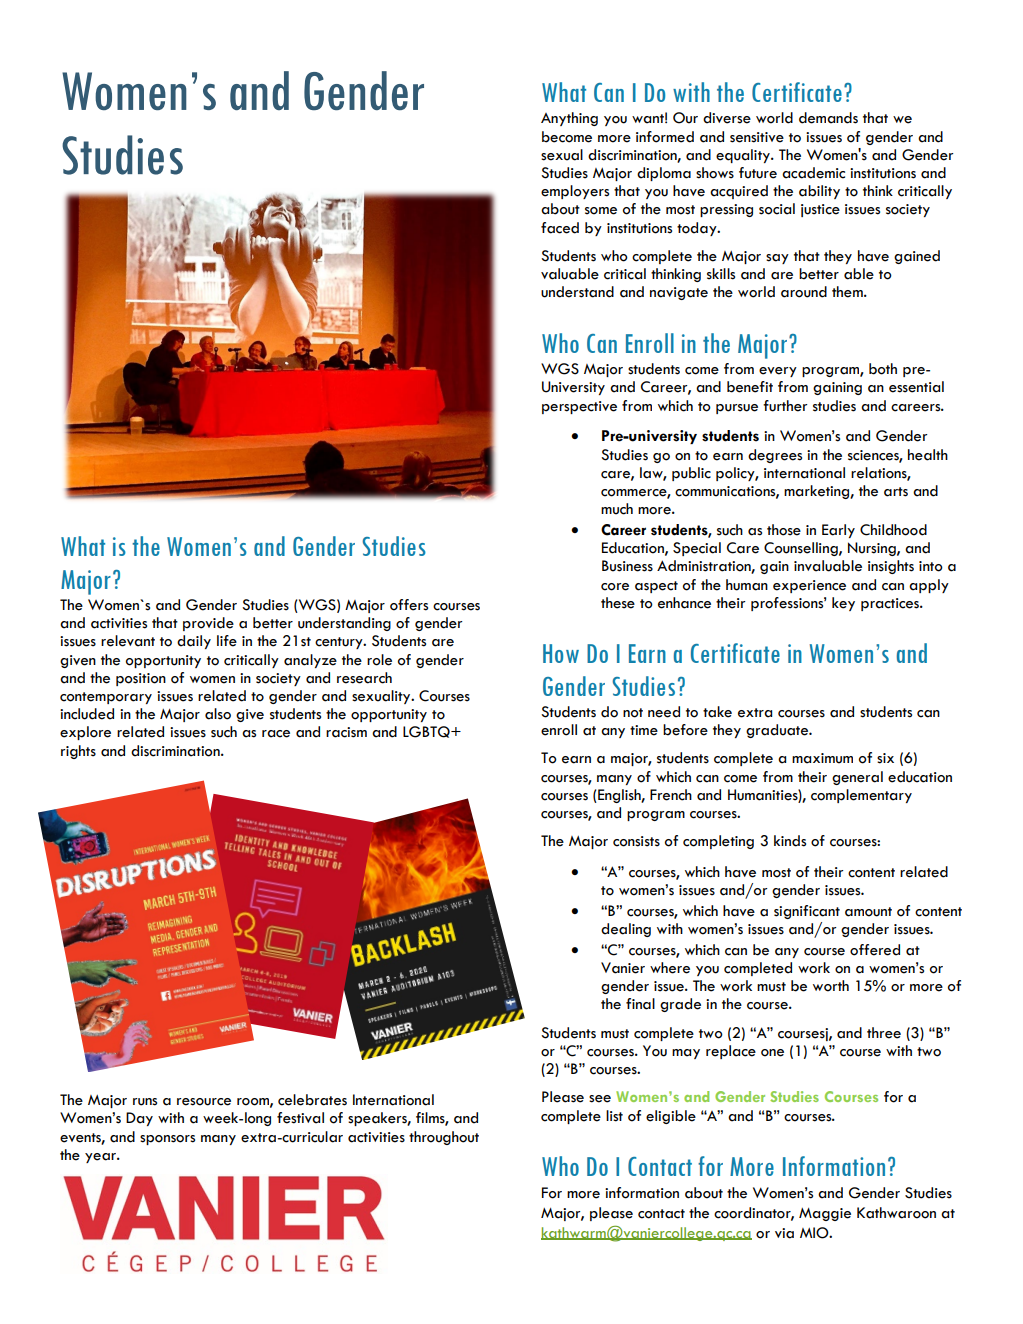  What do you see at coordinates (167, 1140) in the screenshot?
I see `sponsors` at bounding box center [167, 1140].
